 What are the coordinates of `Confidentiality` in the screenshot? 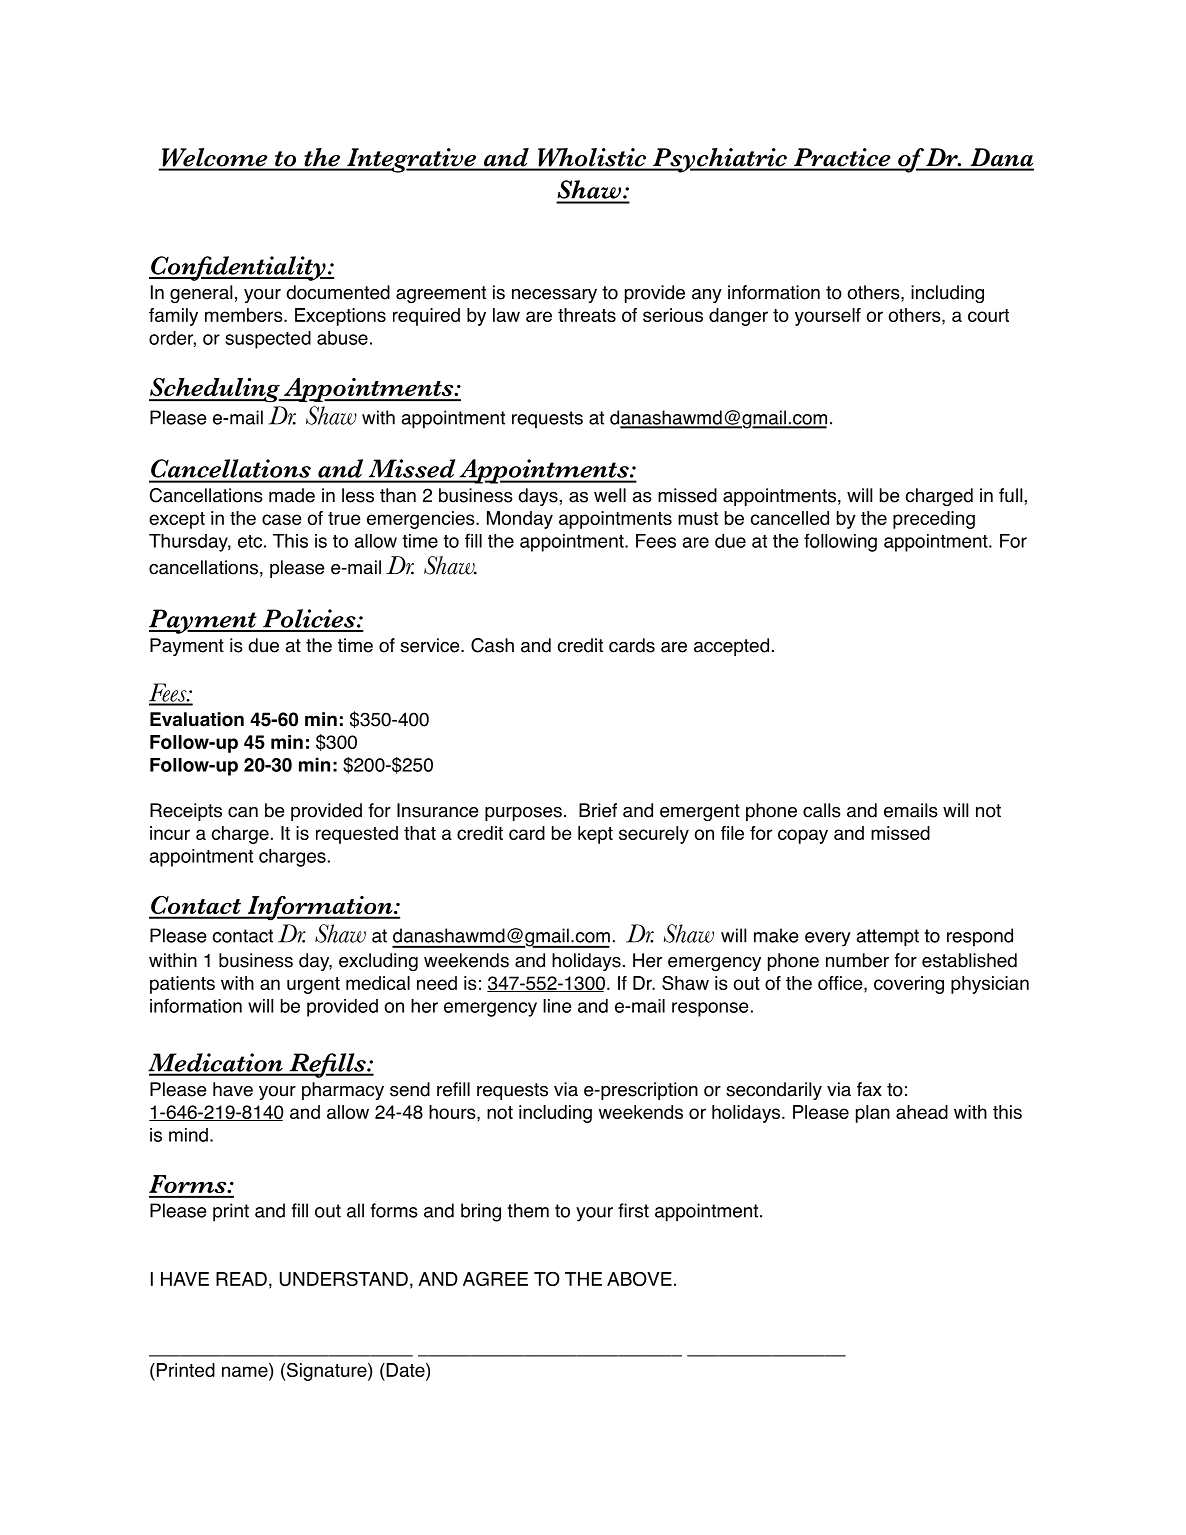 It's located at (238, 268).
